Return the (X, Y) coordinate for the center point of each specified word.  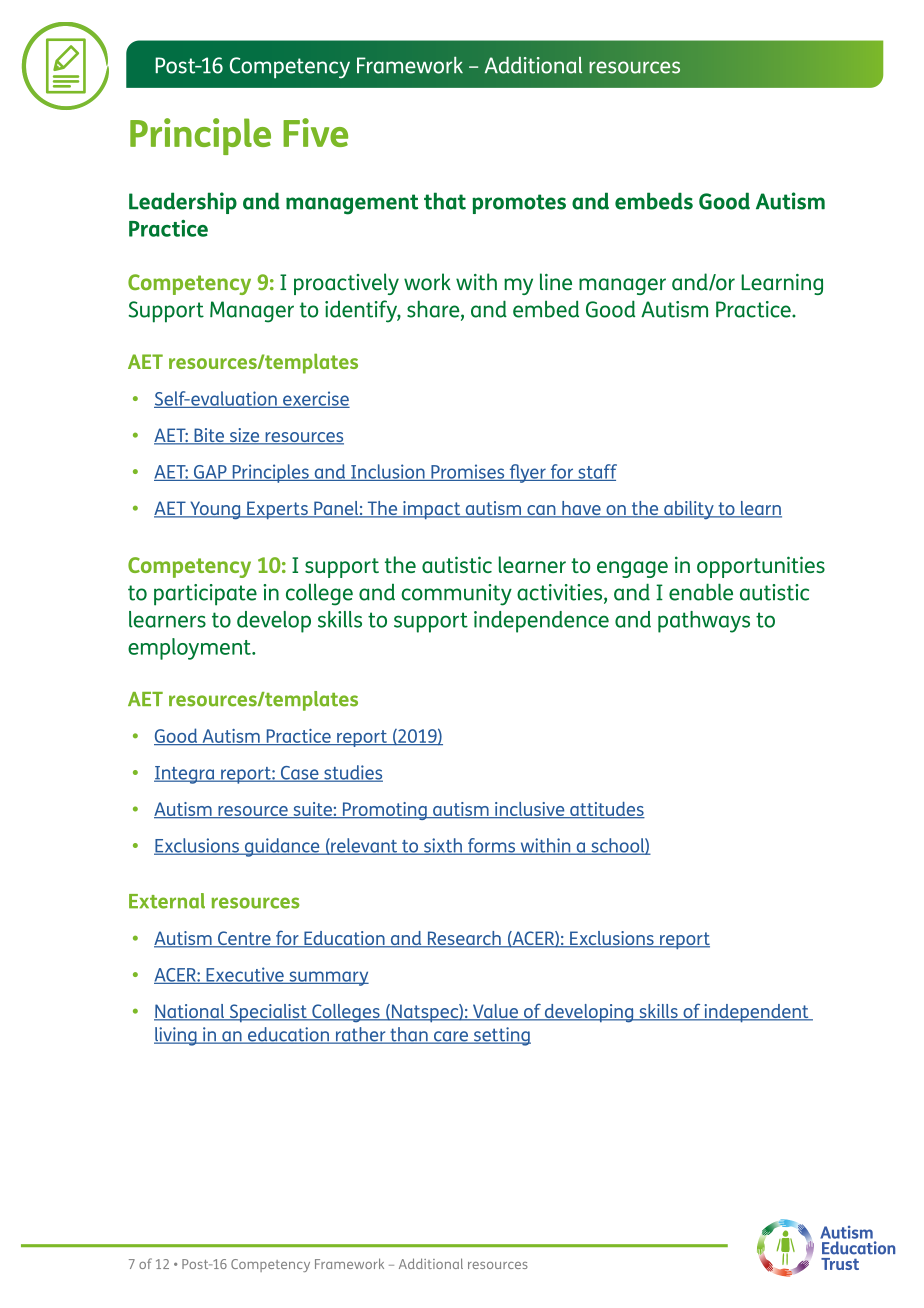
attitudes (606, 810)
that (445, 201)
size (244, 436)
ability (689, 510)
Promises (468, 472)
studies (352, 773)
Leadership (183, 203)
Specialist (268, 1013)
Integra (185, 775)
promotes (519, 204)
